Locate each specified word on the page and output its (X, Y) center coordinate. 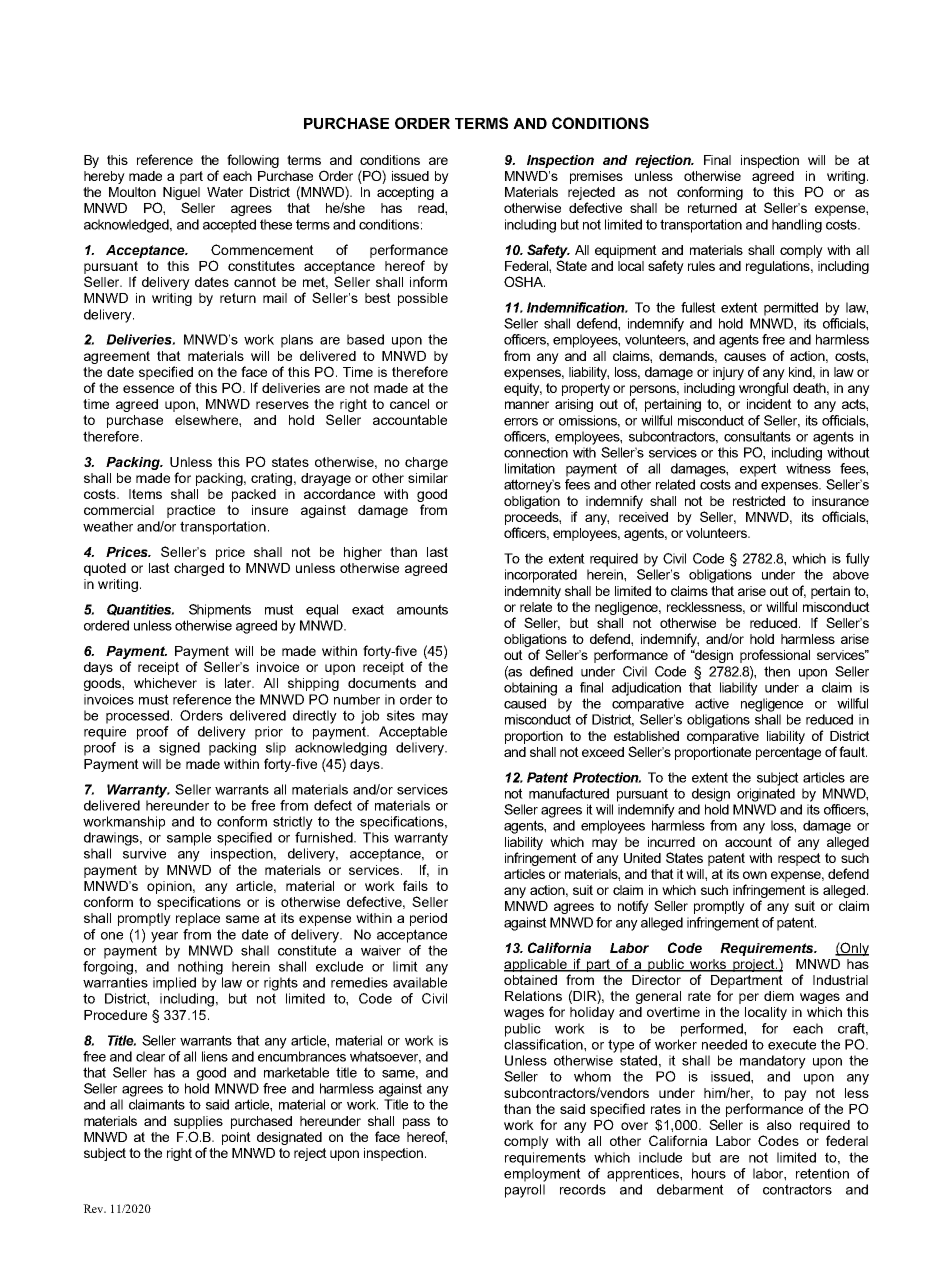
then (777, 671)
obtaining (530, 689)
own (755, 875)
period (428, 919)
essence (148, 389)
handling (797, 226)
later (239, 683)
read (432, 208)
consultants (757, 436)
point (236, 1138)
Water (225, 192)
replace (198, 919)
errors (521, 422)
